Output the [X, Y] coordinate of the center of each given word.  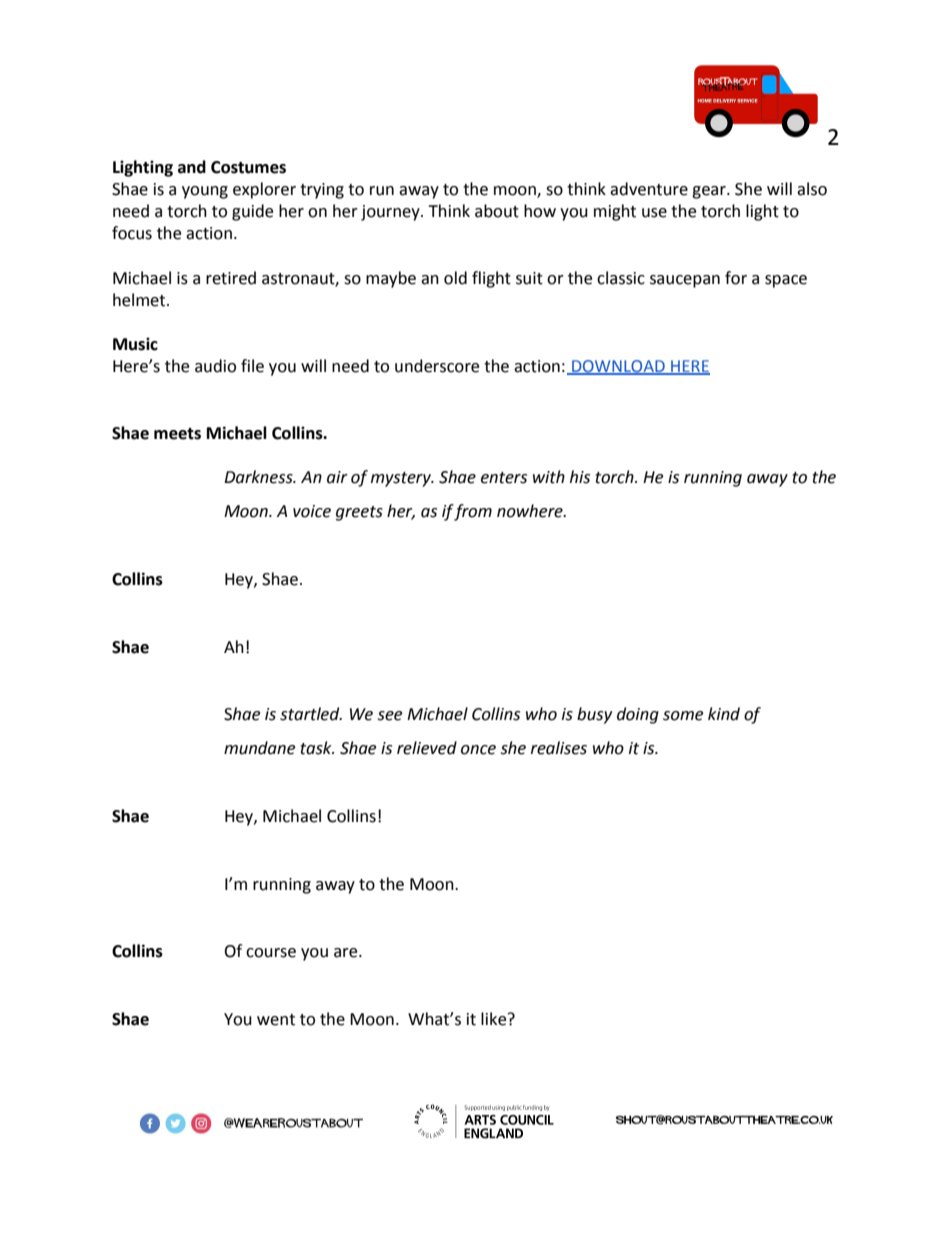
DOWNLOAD [618, 367]
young [205, 192]
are [347, 953]
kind [724, 714]
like [495, 1019]
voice [312, 511]
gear [710, 192]
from [473, 512]
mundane [259, 748]
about [497, 211]
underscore [437, 366]
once [478, 750]
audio [215, 366]
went [276, 1020]
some [683, 716]
